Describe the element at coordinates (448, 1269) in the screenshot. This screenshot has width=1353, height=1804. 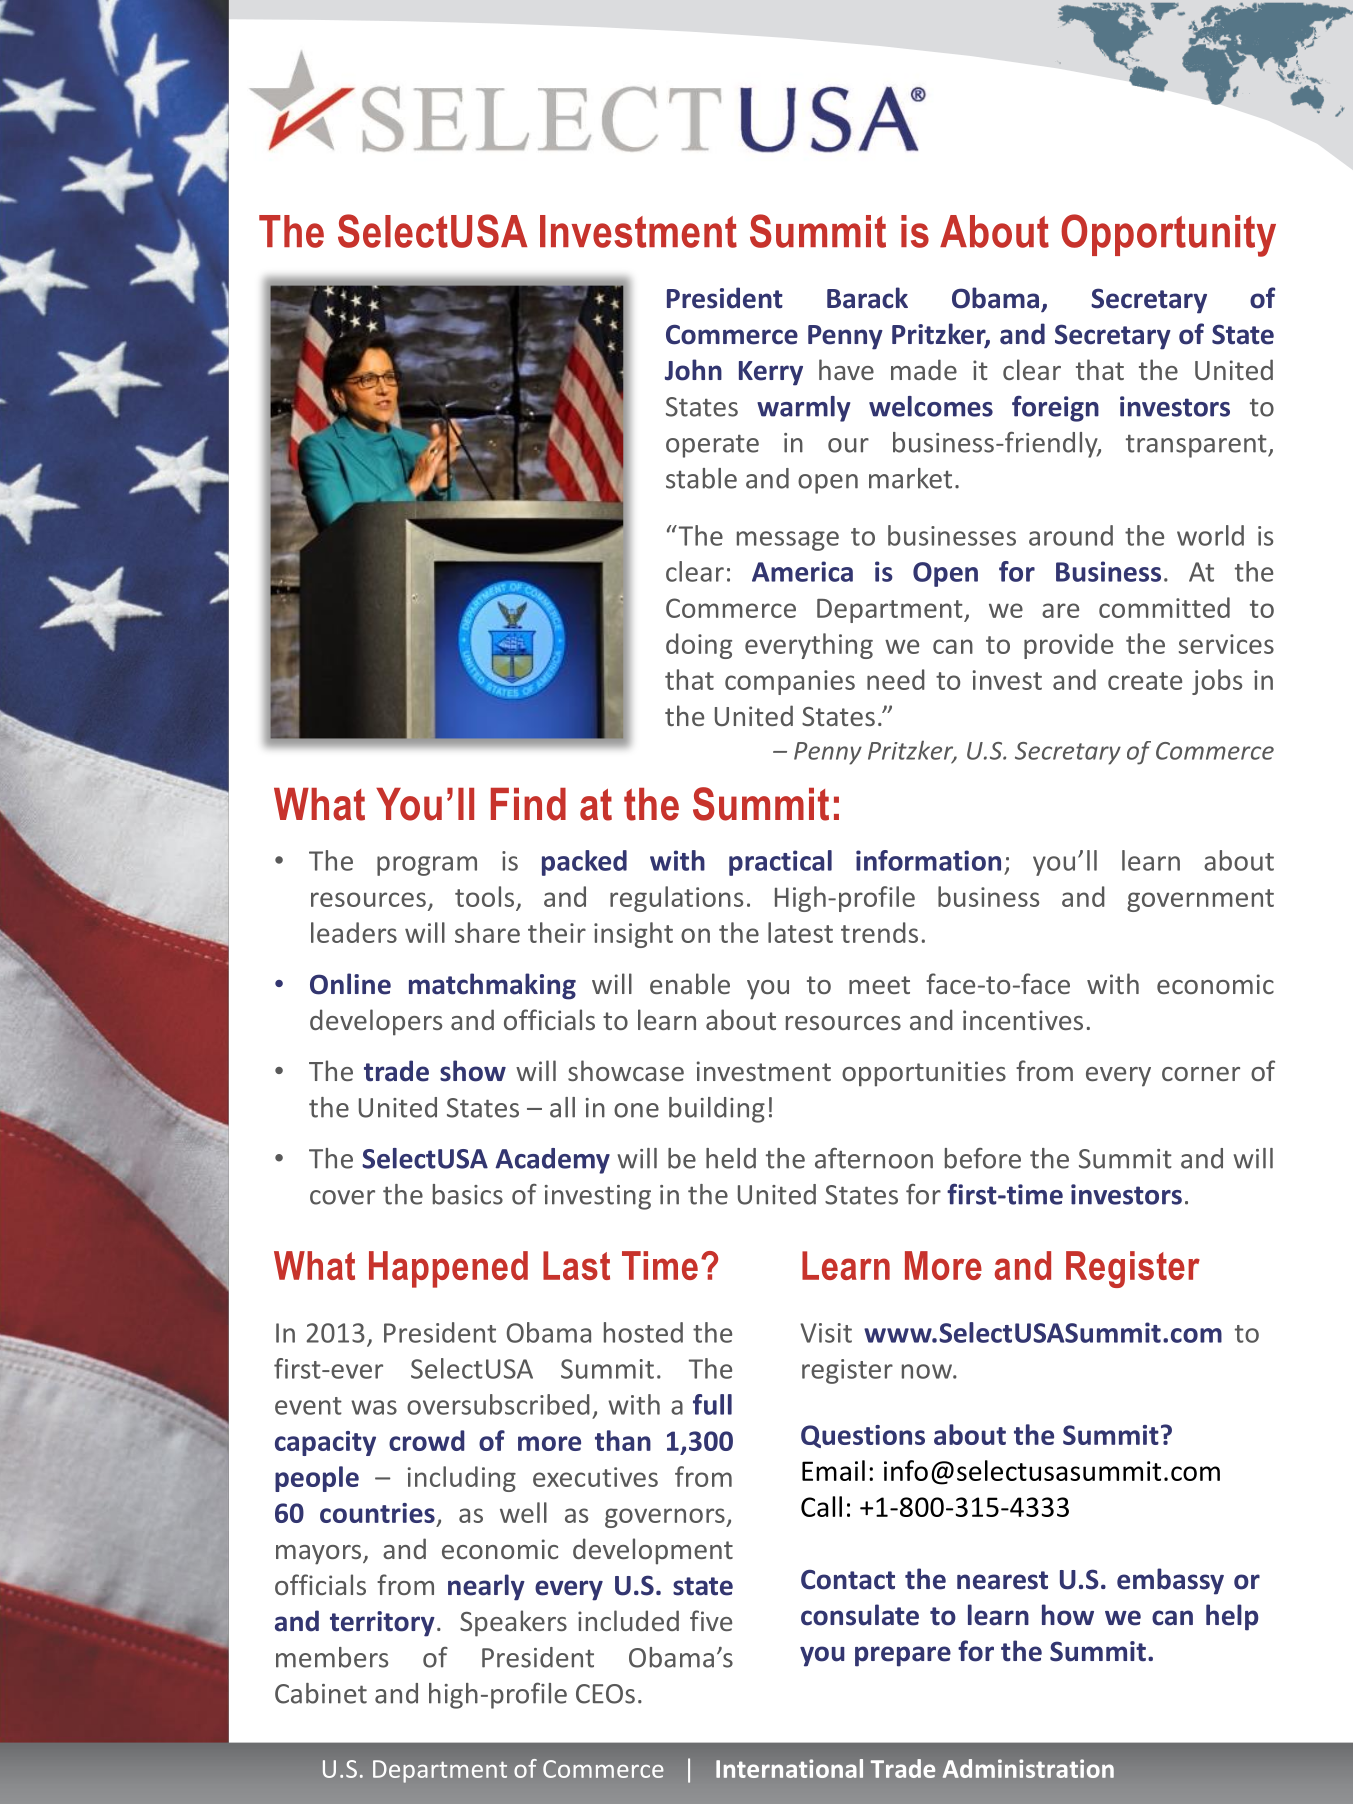
I see `Happened` at that location.
